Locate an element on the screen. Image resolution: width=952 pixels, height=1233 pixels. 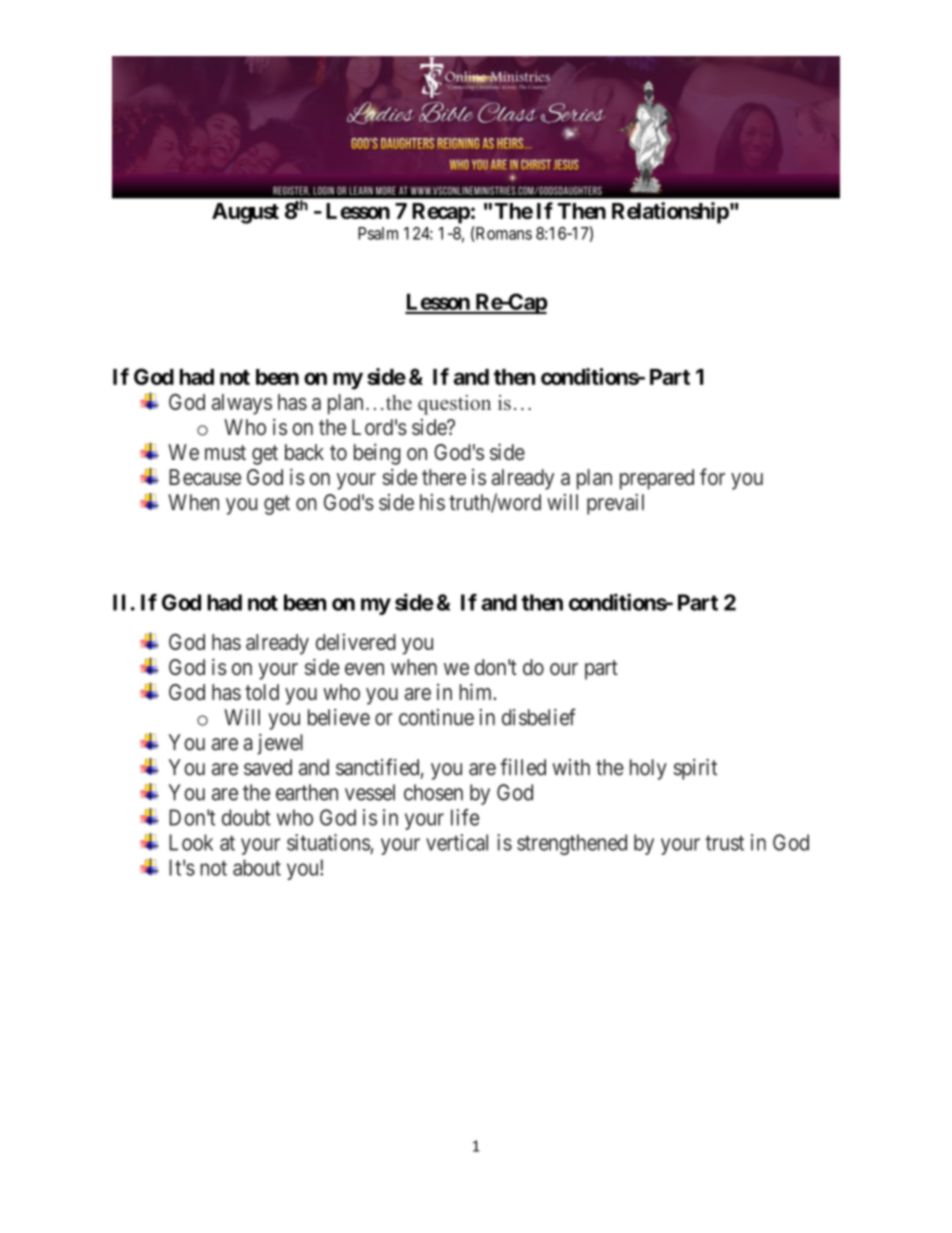
August is located at coordinates (245, 213).
